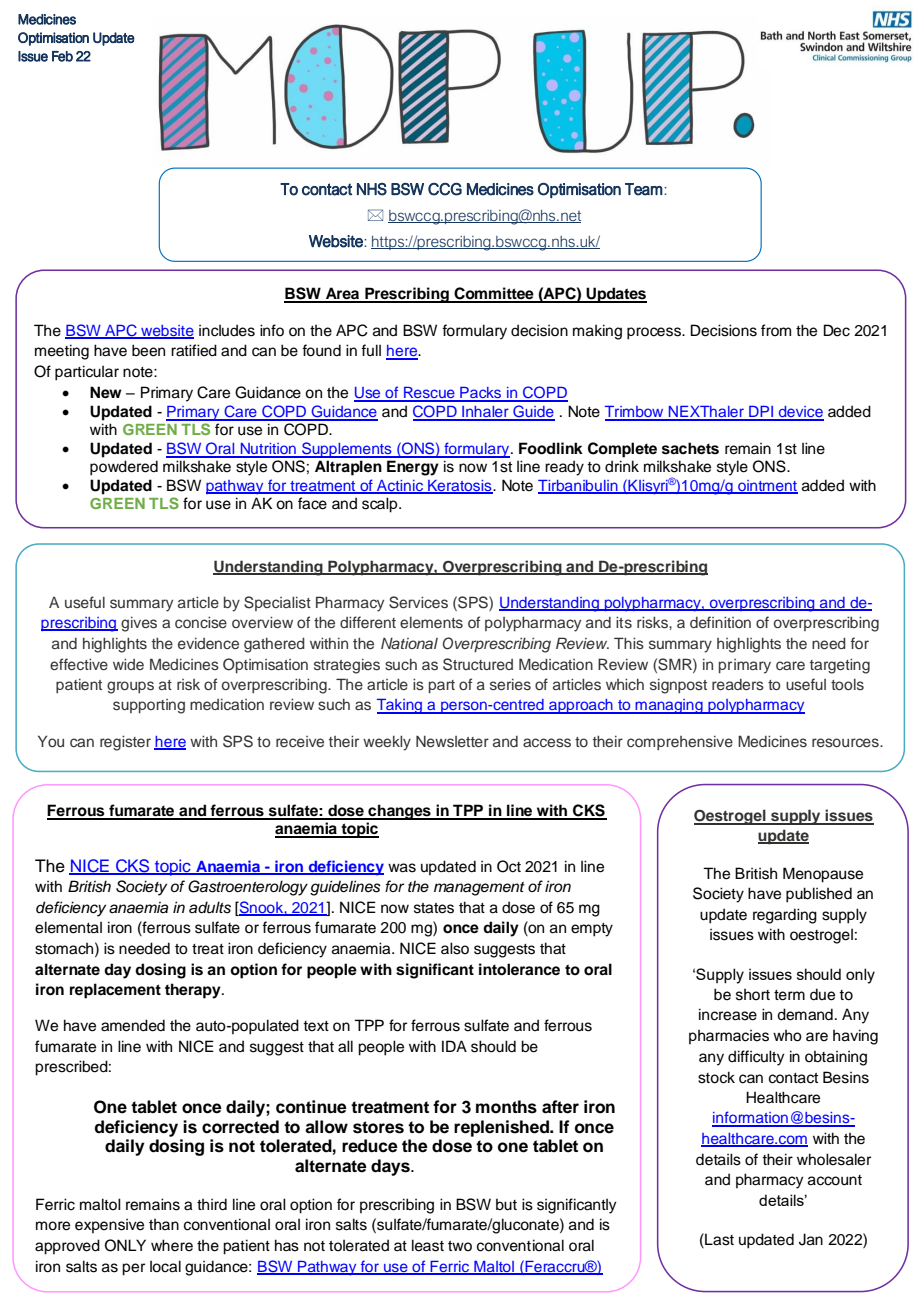 The width and height of the page is (924, 1308). I want to click on Rescue, so click(429, 394).
